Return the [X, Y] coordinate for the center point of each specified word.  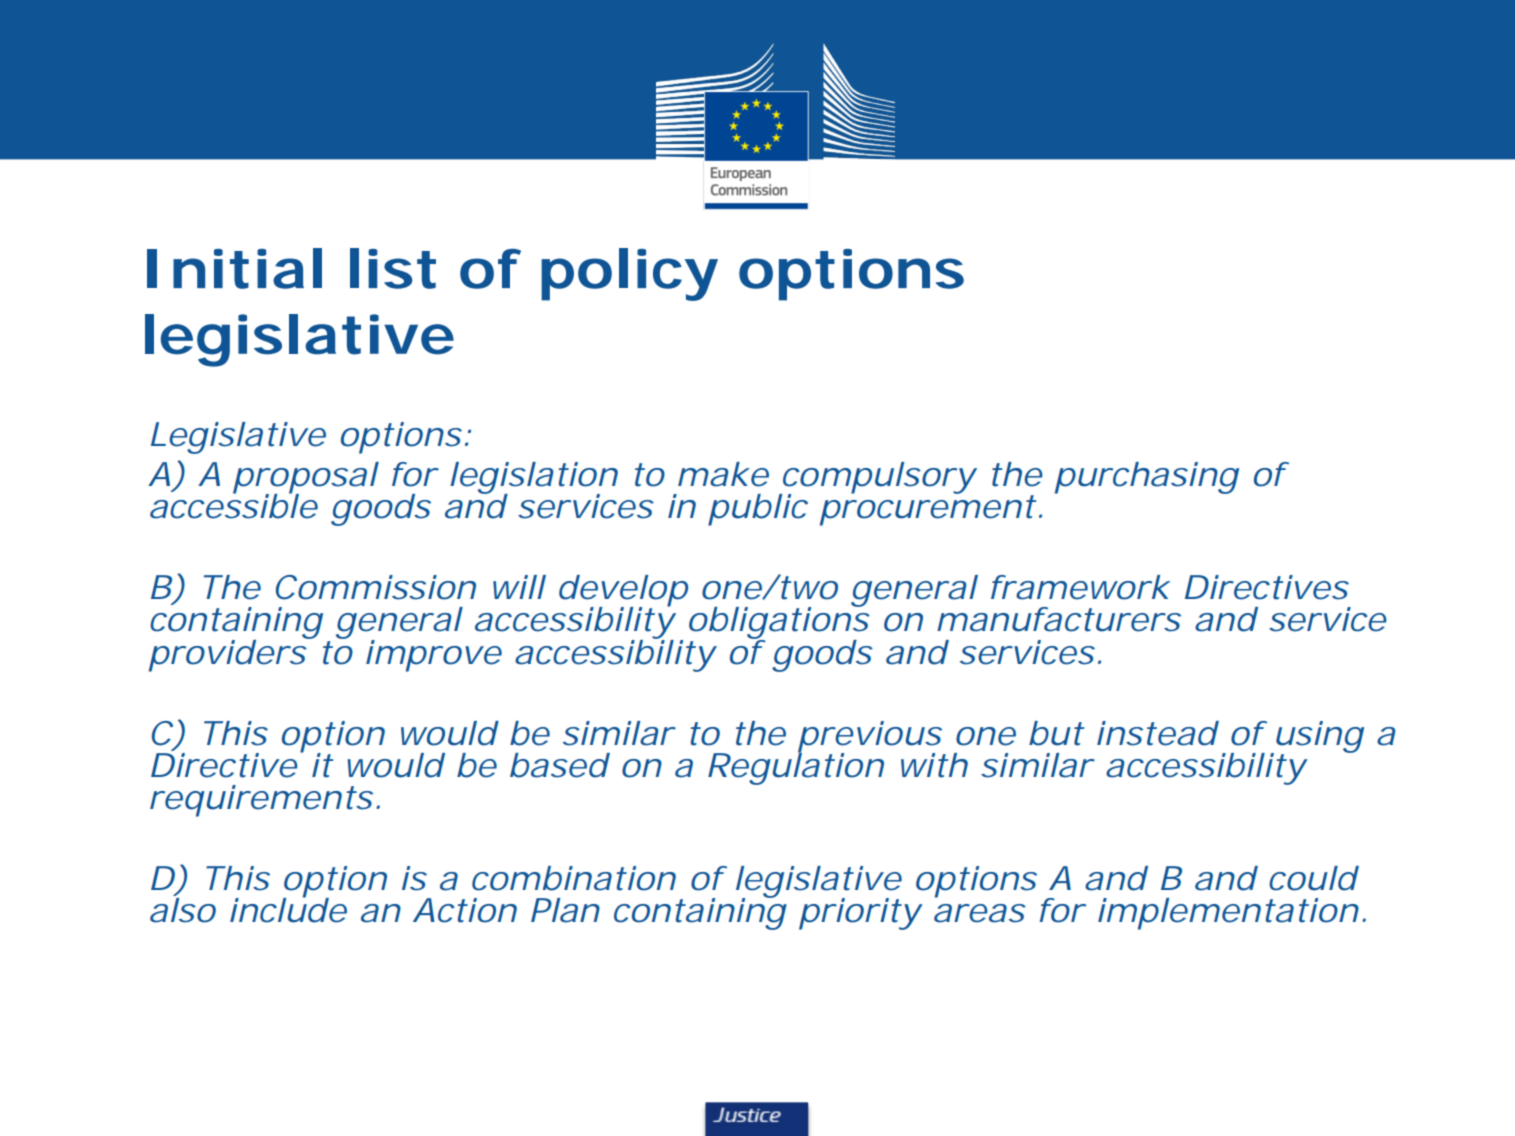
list [393, 268]
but [1056, 733]
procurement [928, 509]
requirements [261, 801]
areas [979, 913]
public [758, 510]
